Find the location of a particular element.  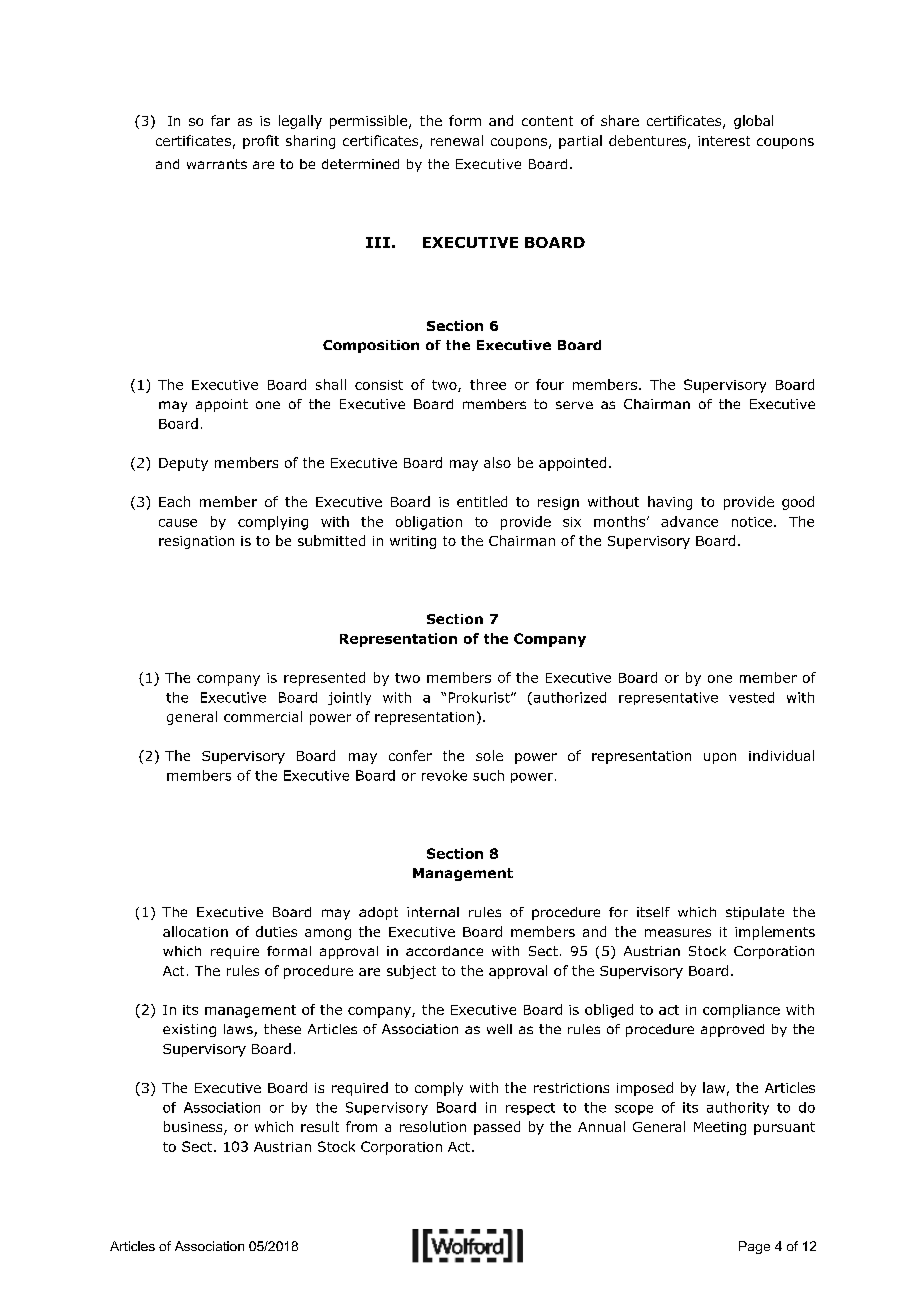

duties is located at coordinates (276, 931).
